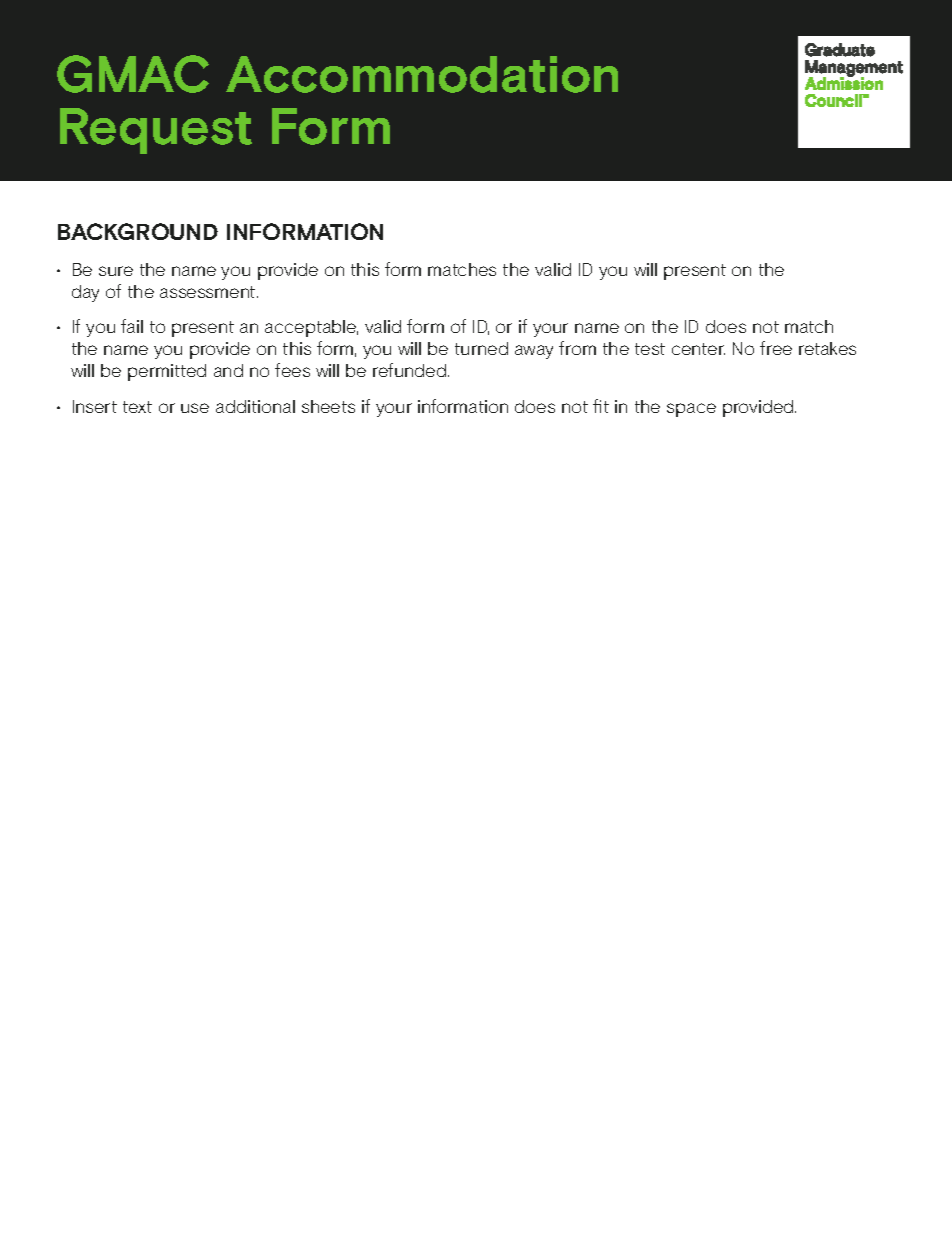  What do you see at coordinates (195, 408) in the screenshot?
I see `use` at bounding box center [195, 408].
